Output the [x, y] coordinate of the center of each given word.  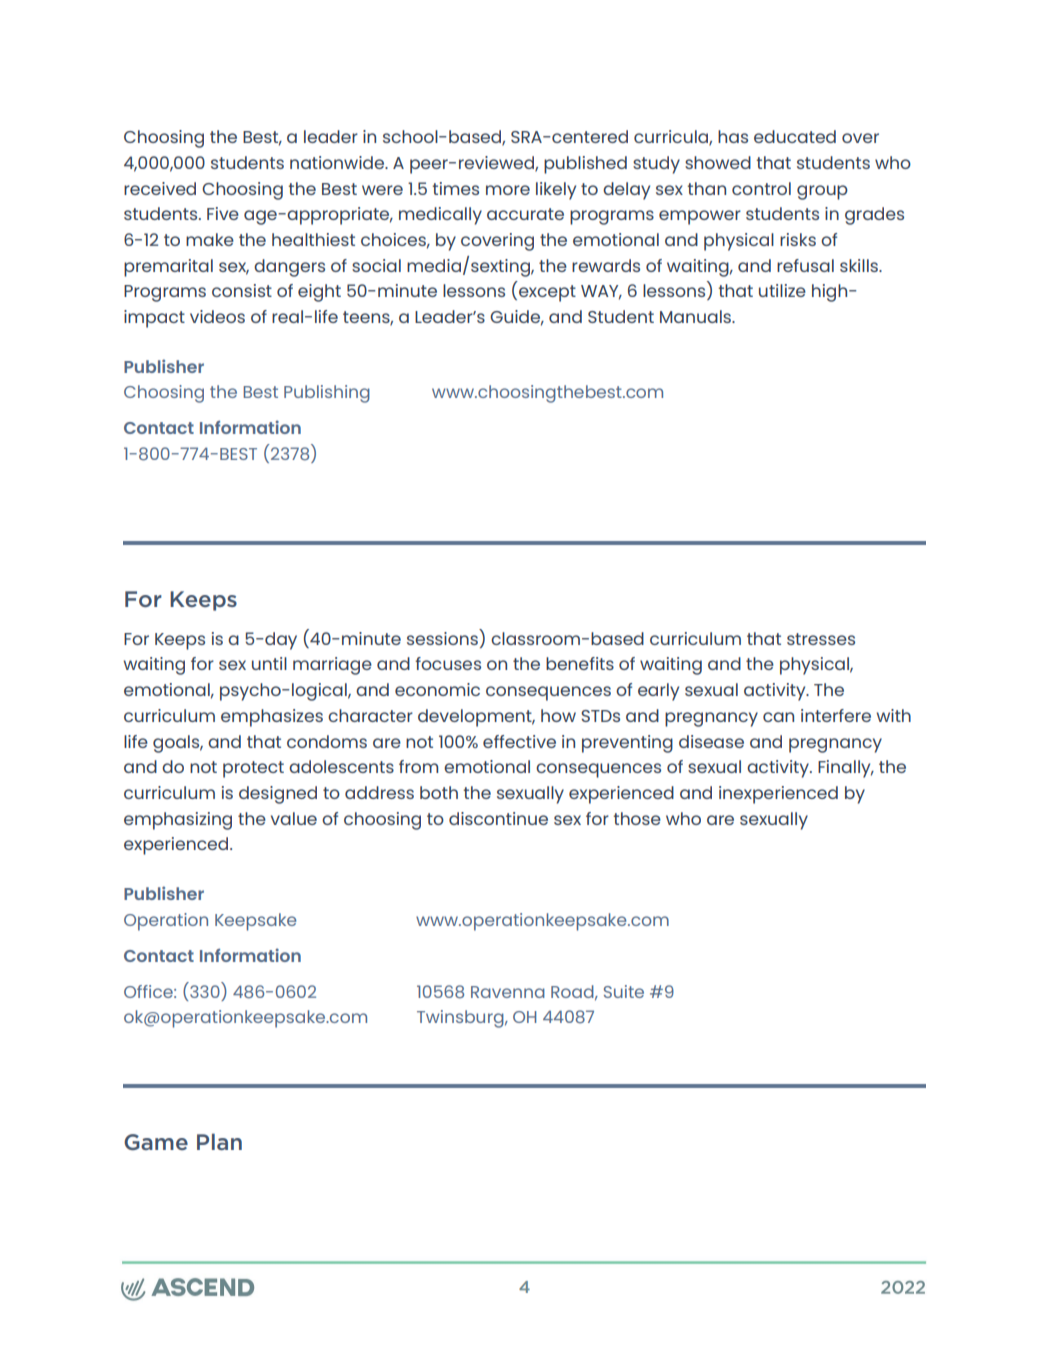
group [822, 192]
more [508, 190]
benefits [580, 663]
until [269, 663]
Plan [219, 1141]
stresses [821, 639]
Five [223, 213]
